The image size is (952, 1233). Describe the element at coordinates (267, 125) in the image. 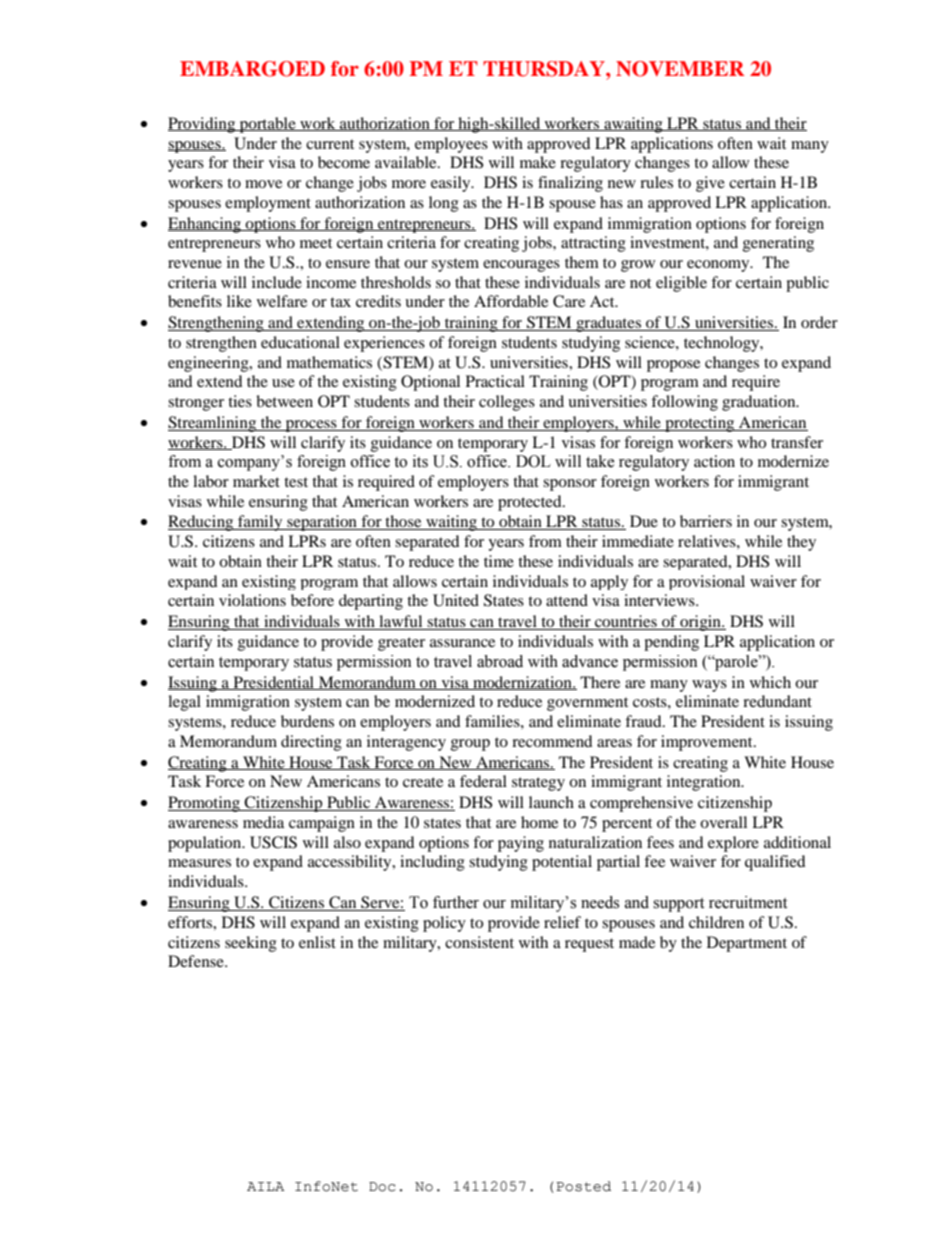

I see `portable` at that location.
